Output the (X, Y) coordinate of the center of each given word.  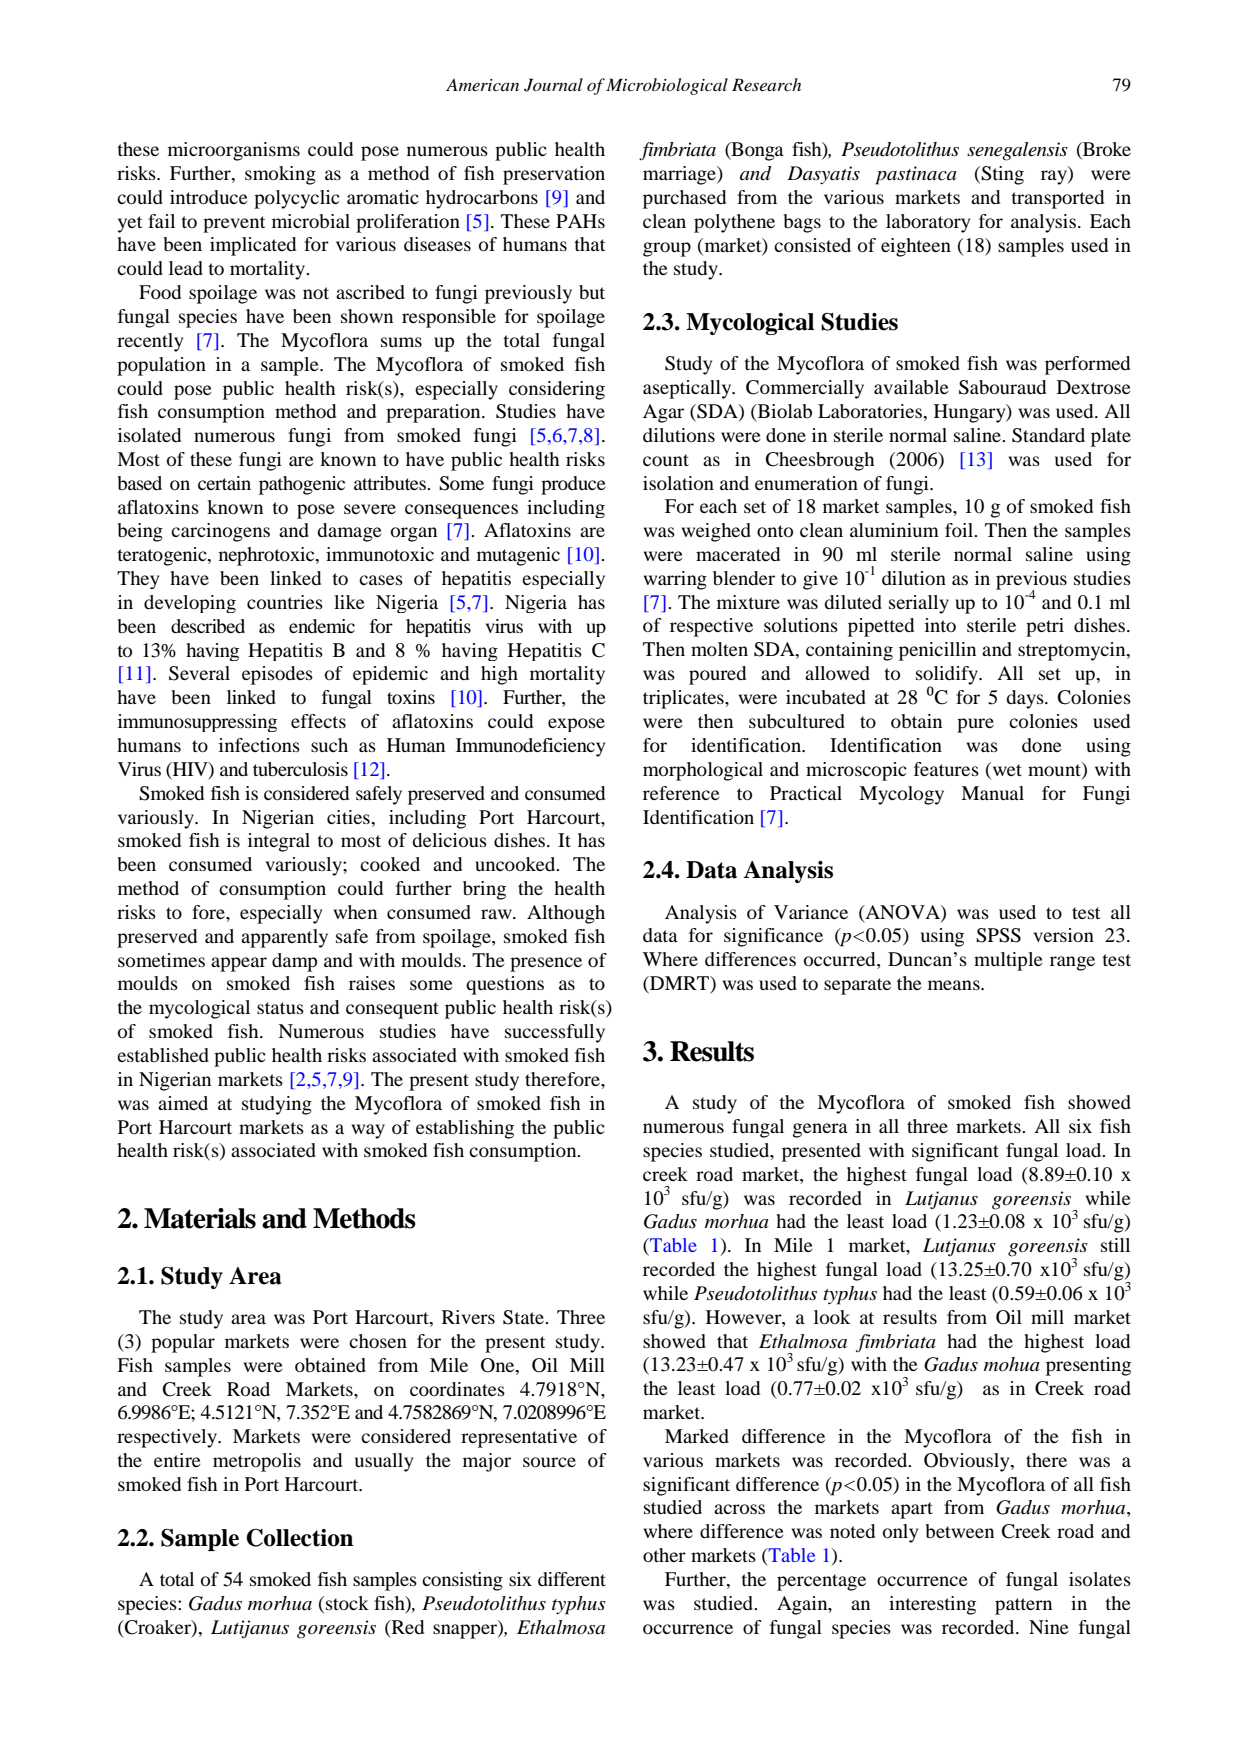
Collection (299, 1538)
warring (675, 580)
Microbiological (667, 86)
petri (1045, 627)
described (208, 626)
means (955, 985)
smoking (280, 175)
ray (1055, 177)
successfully (555, 1033)
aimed (183, 1103)
